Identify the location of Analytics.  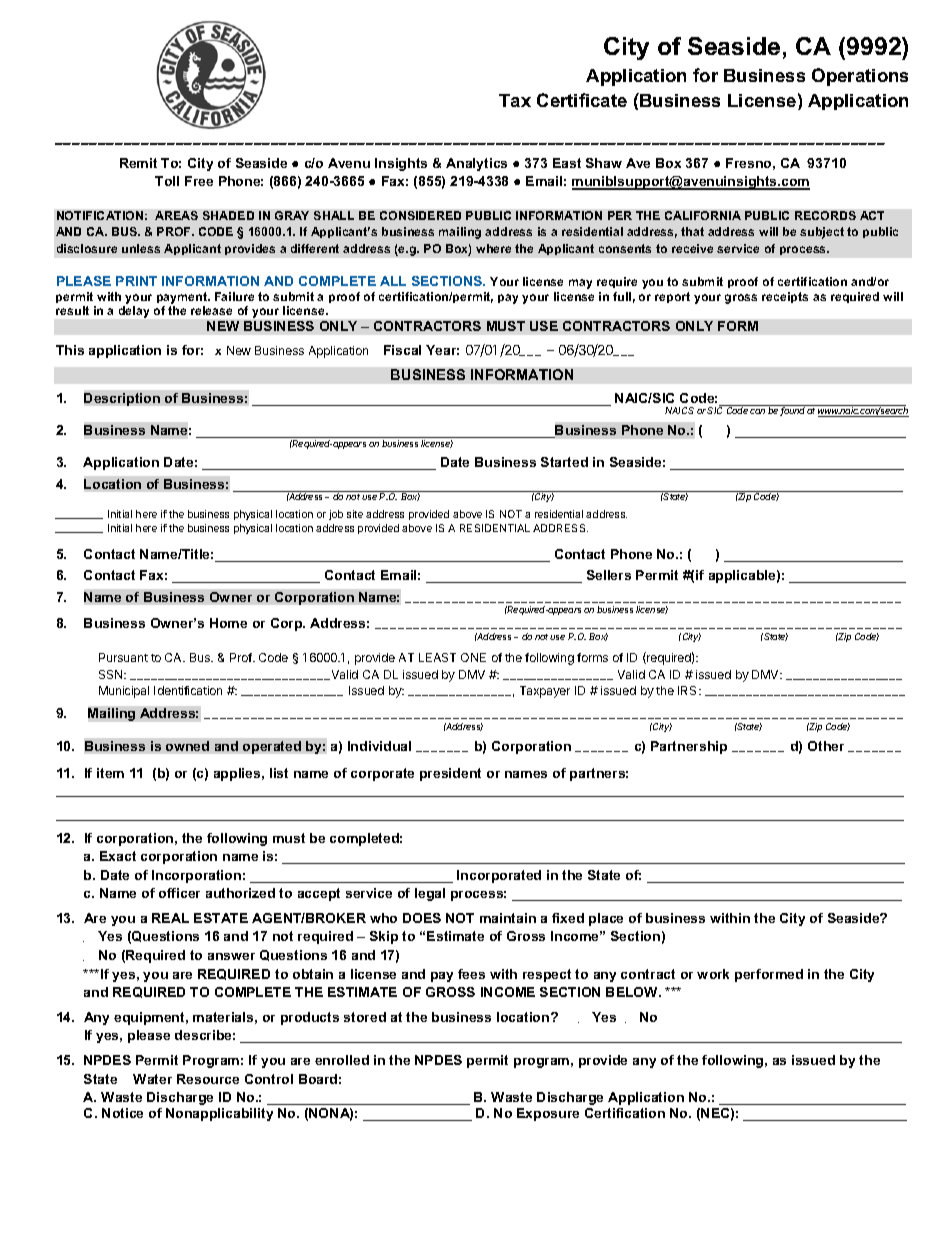
(476, 164).
